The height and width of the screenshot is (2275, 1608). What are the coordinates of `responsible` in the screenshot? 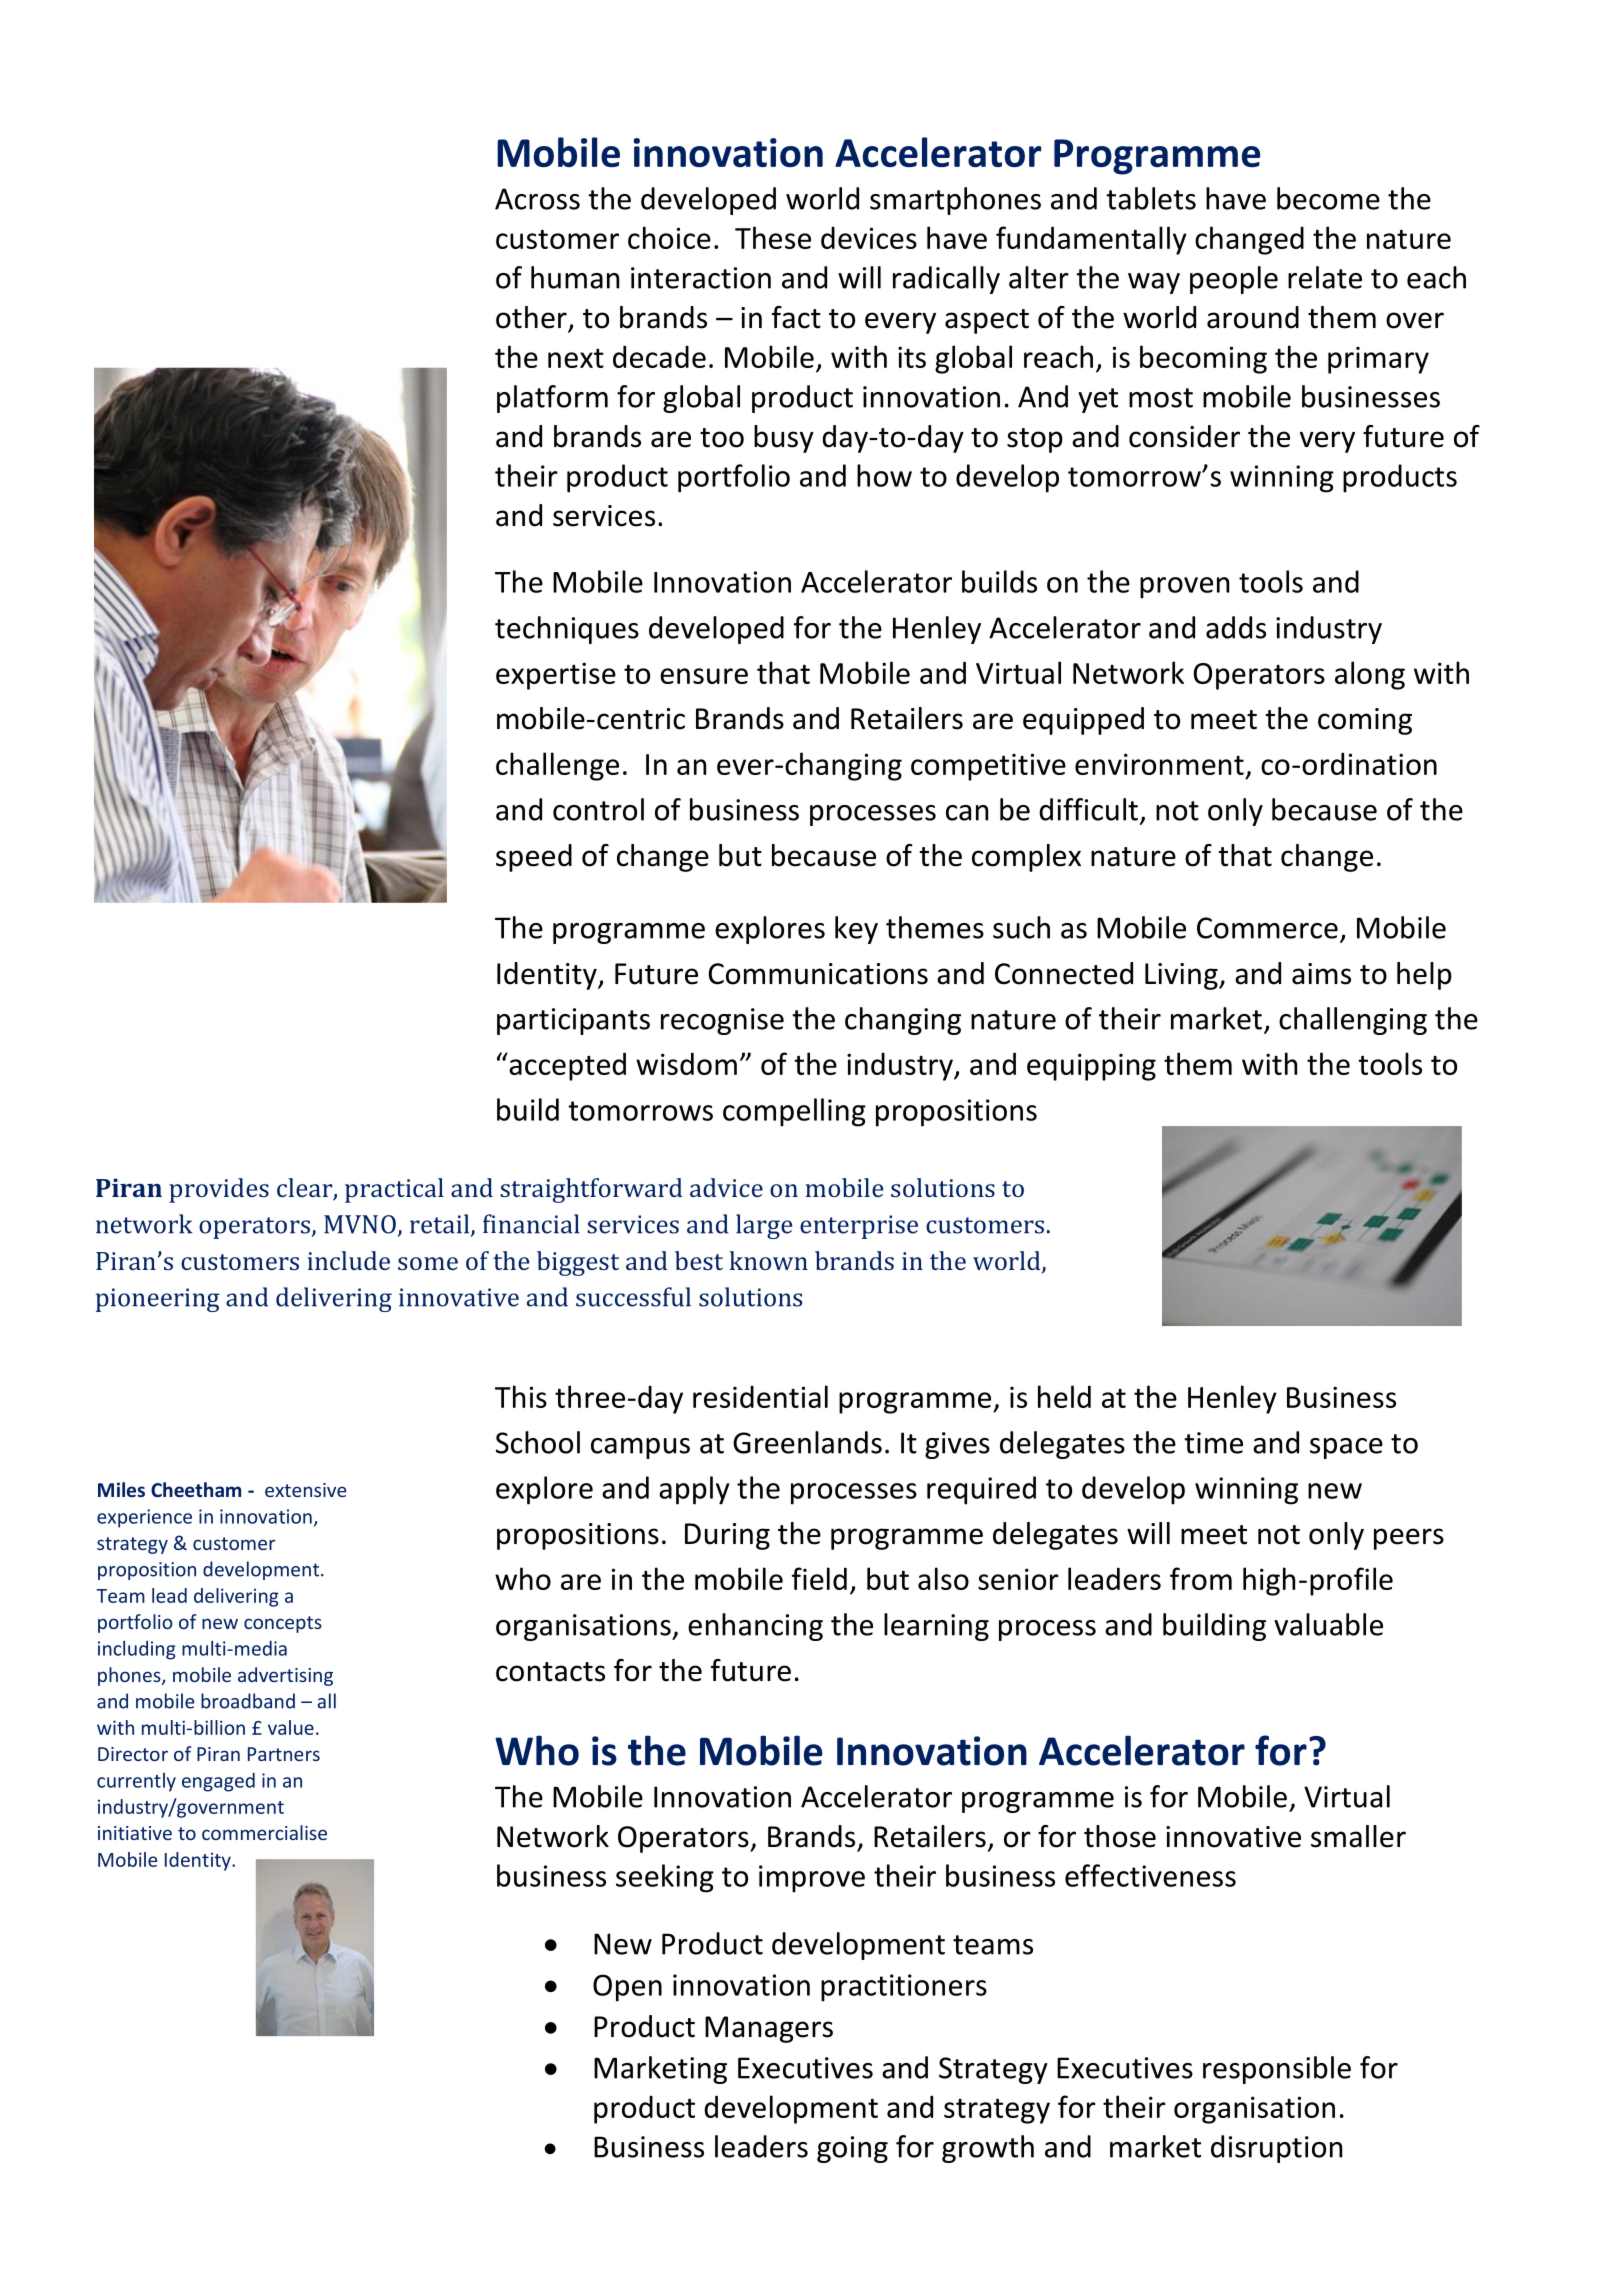 It's located at (1277, 2070).
